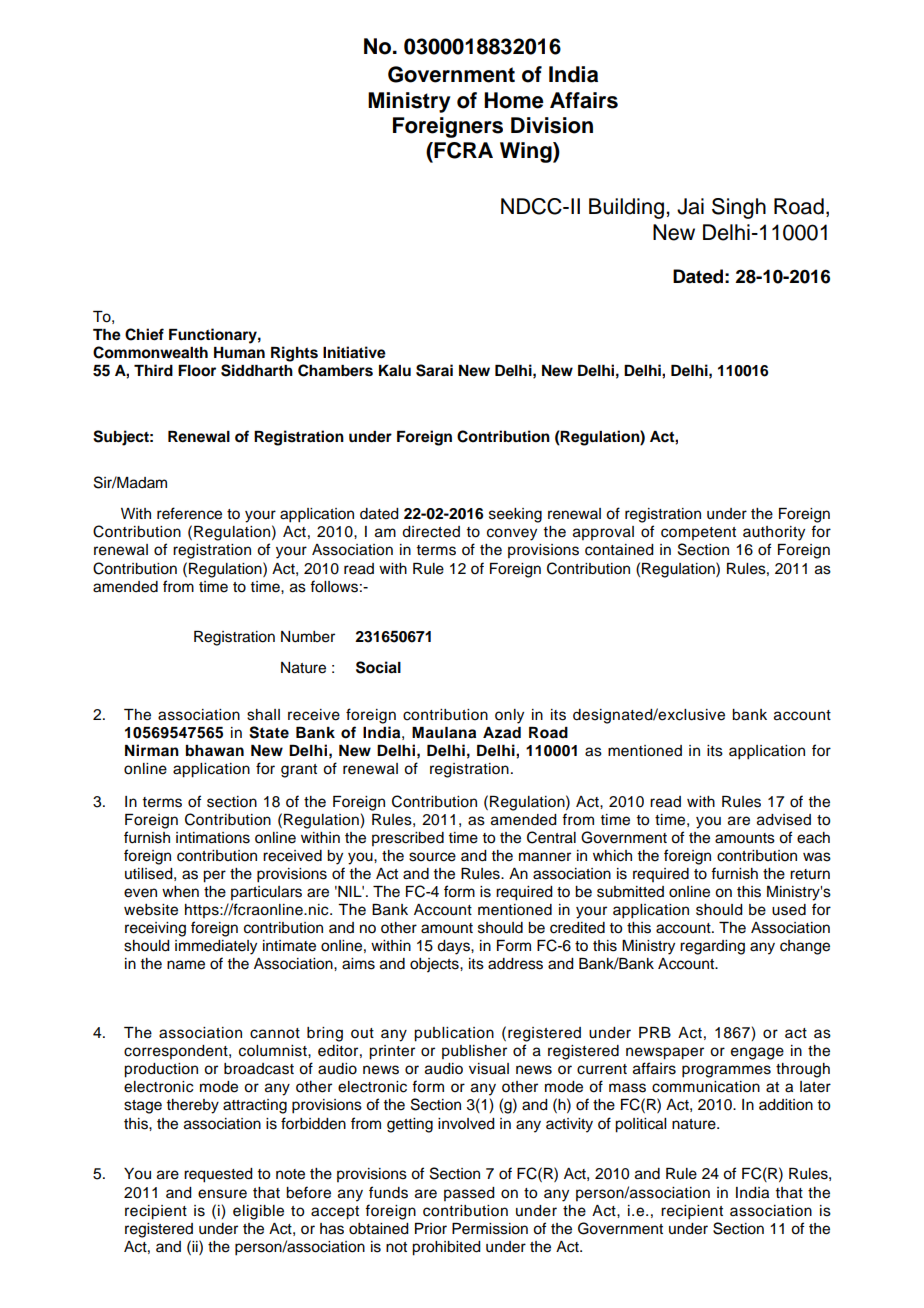 Image resolution: width=924 pixels, height=1308 pixels. Describe the element at coordinates (490, 1229) in the page. I see `Permission` at that location.
